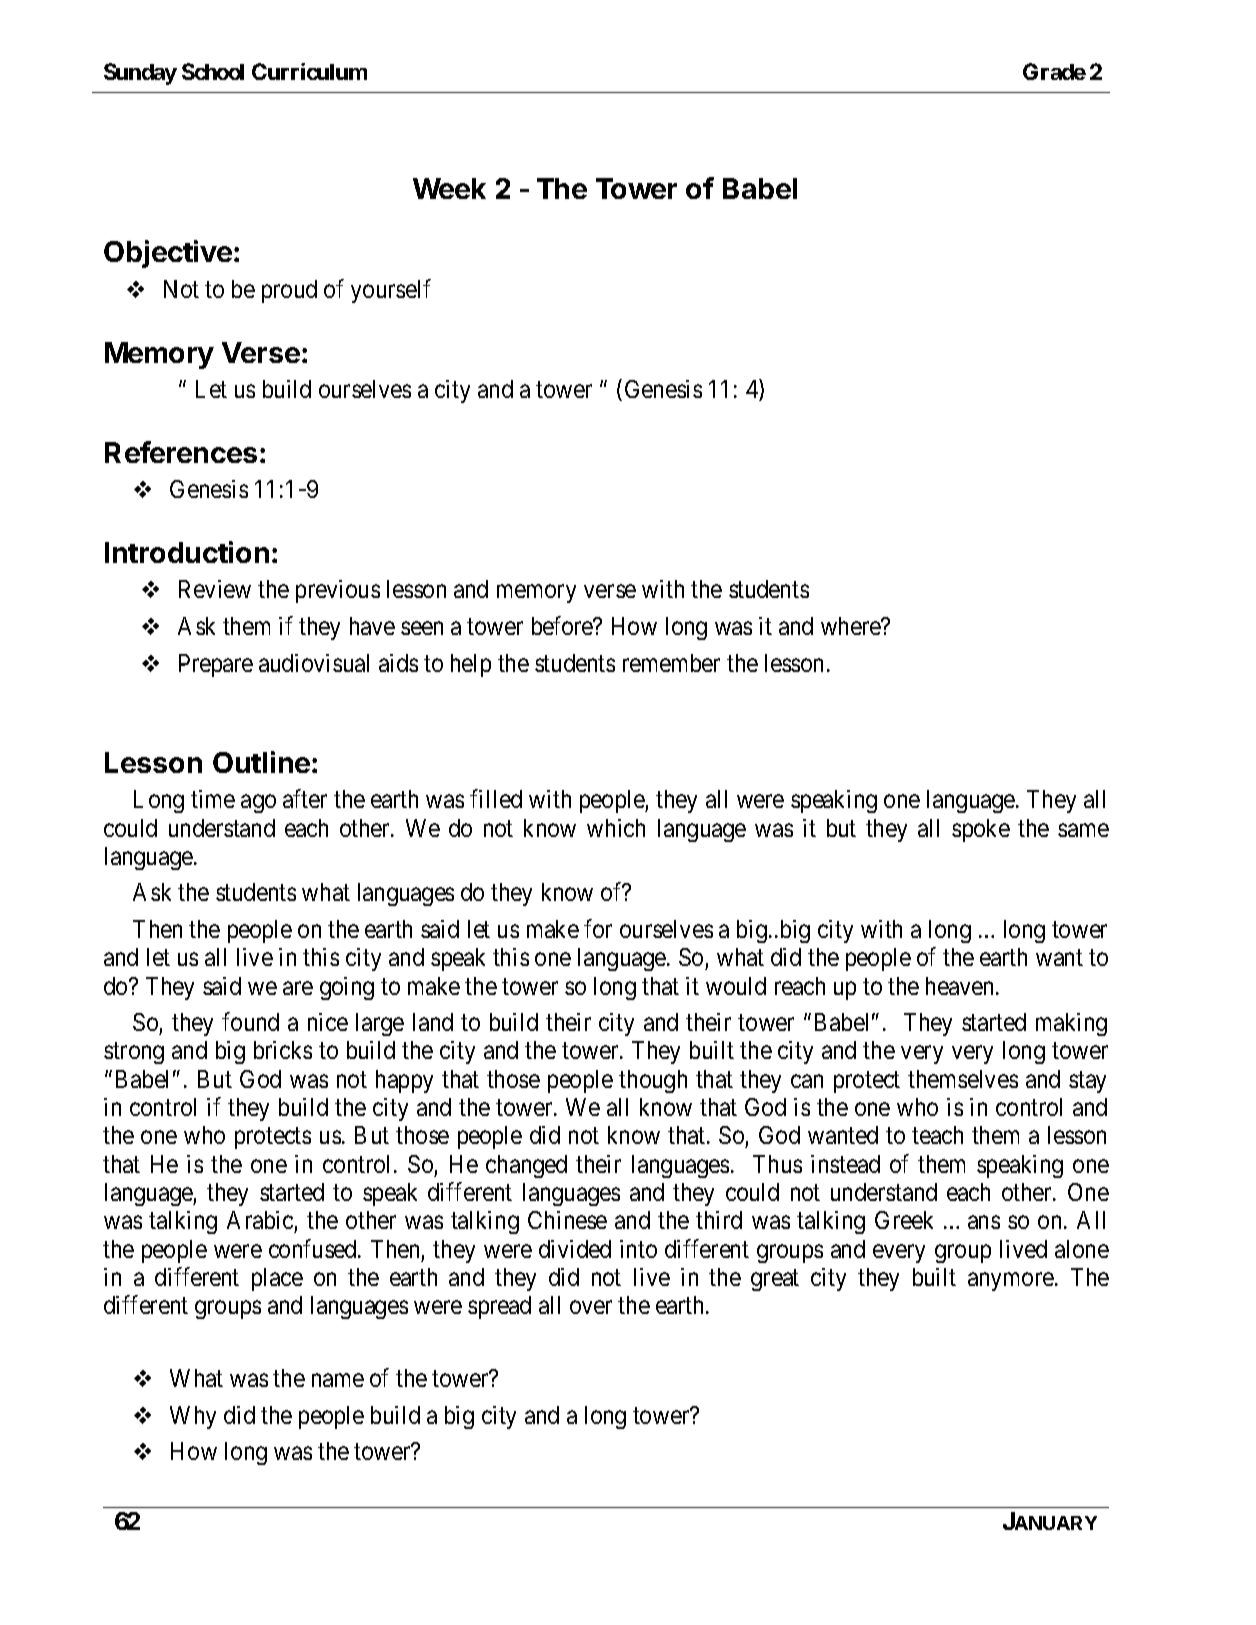  I want to click on anymore, so click(1011, 1282).
